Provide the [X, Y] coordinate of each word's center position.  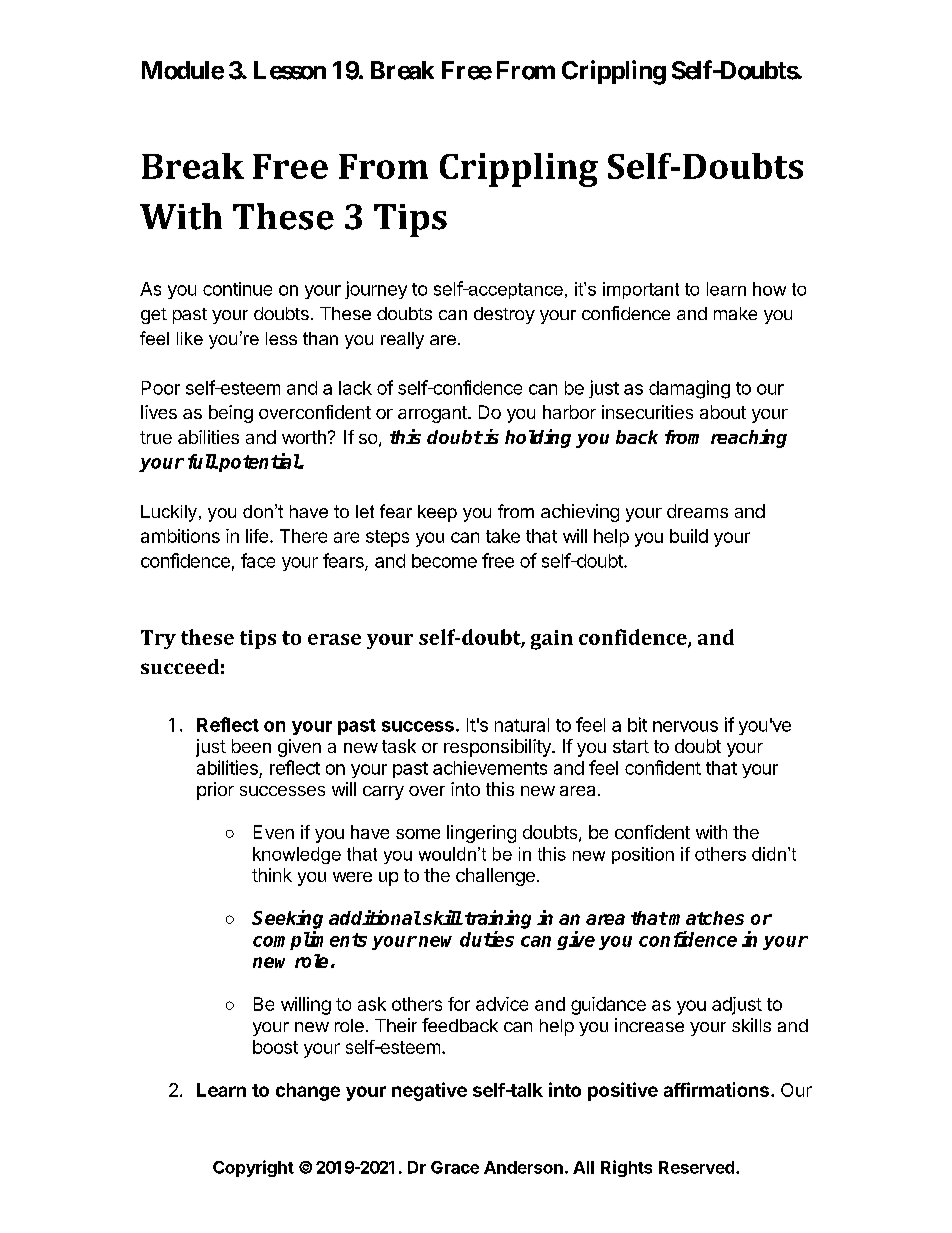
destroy [504, 315]
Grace [455, 1167]
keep [437, 513]
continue [237, 289]
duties [487, 939]
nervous [685, 726]
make [735, 313]
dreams [697, 511]
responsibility [498, 748]
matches [706, 918]
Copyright [253, 1168]
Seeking [287, 919]
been [251, 746]
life [257, 536]
